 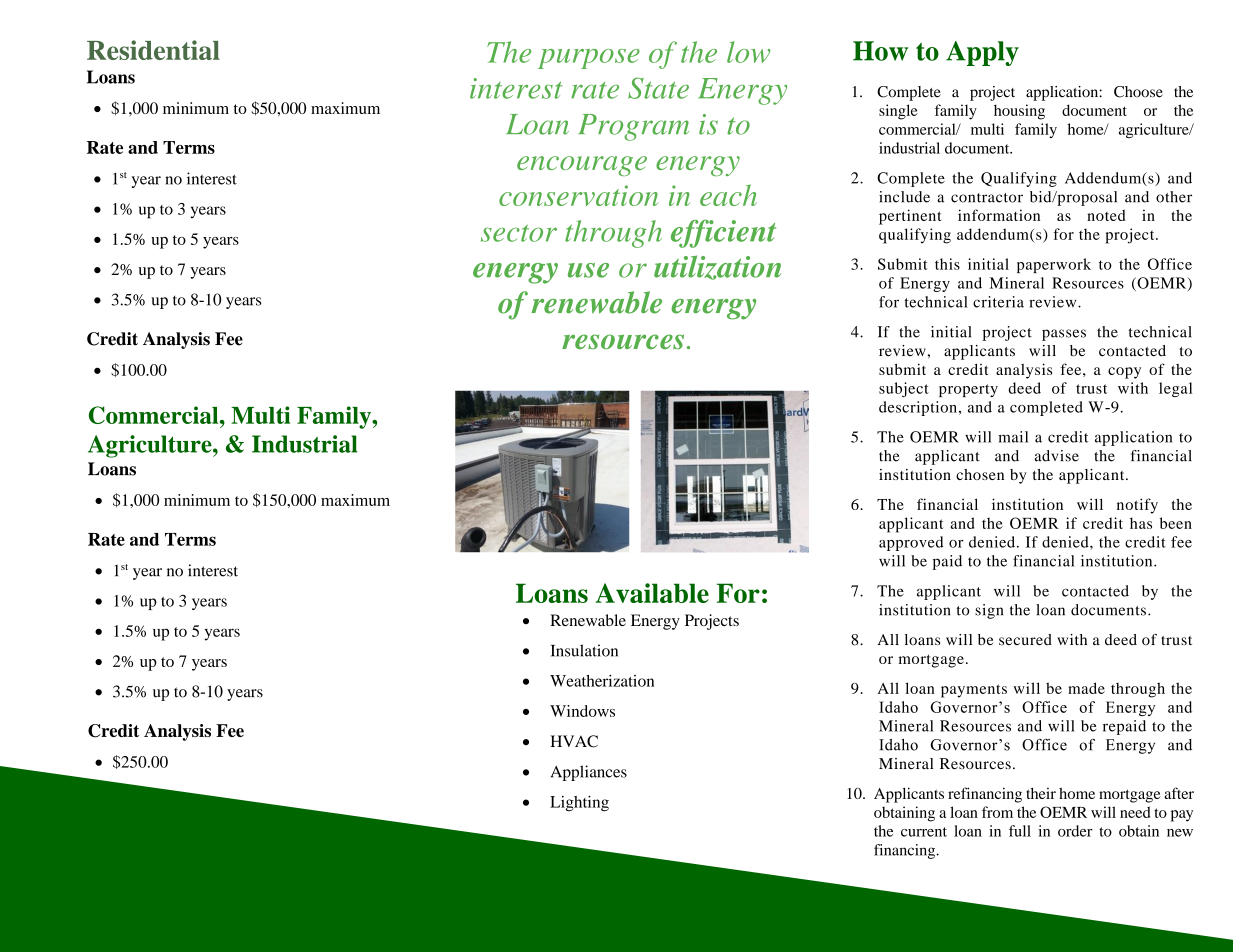 What do you see at coordinates (519, 233) in the image?
I see `sector` at bounding box center [519, 233].
